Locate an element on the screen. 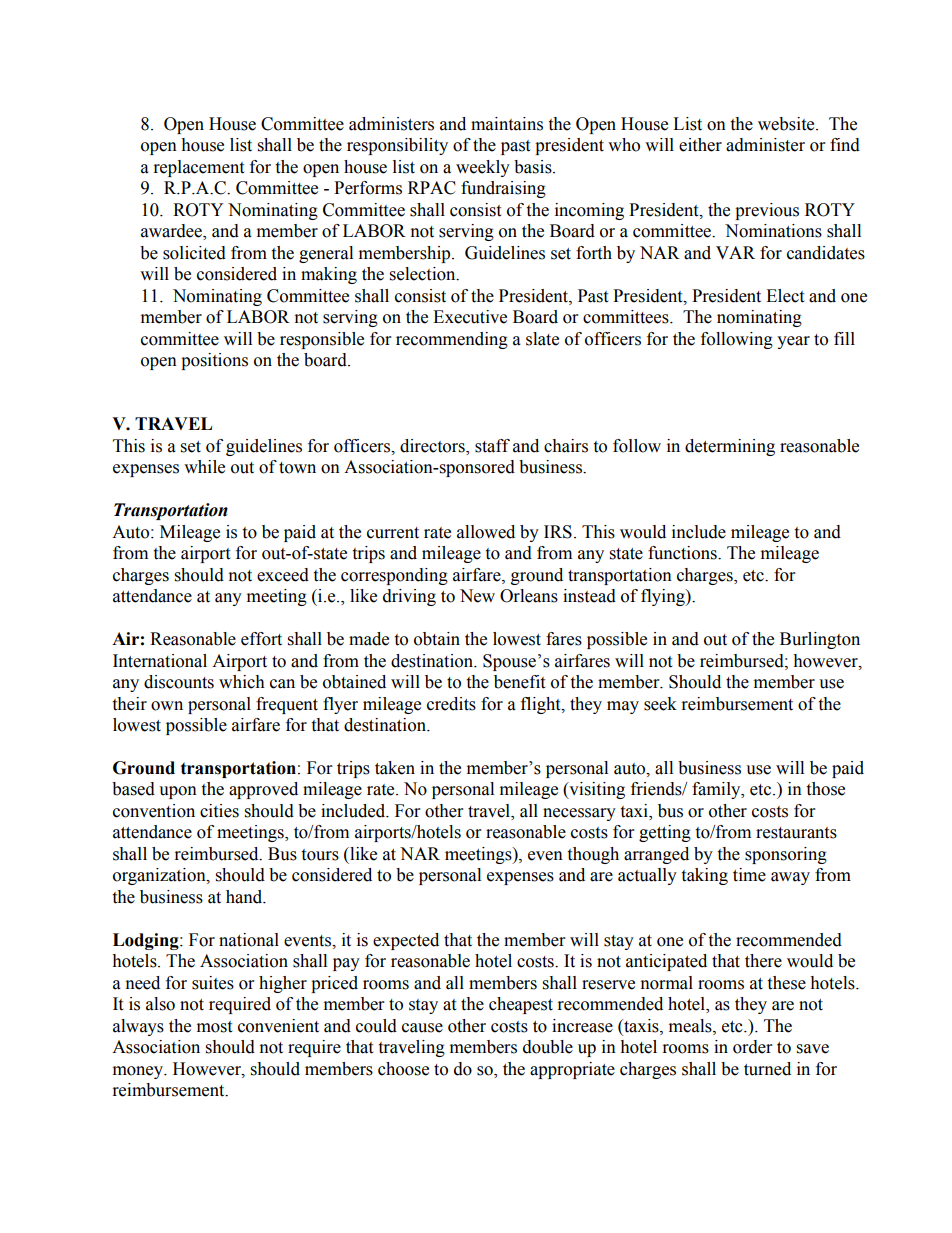 This screenshot has width=952, height=1233. New is located at coordinates (477, 596).
